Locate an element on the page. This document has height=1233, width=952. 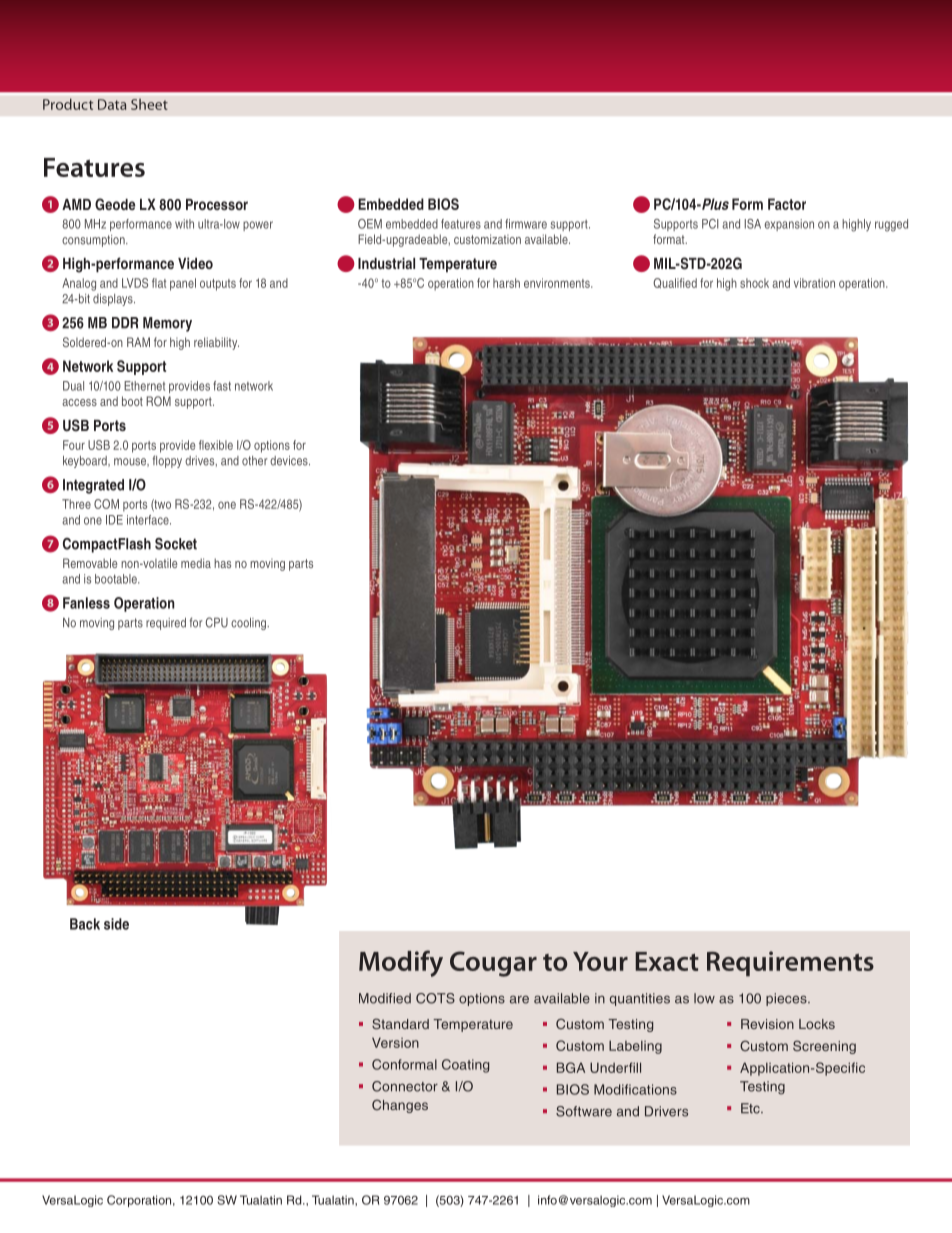
cooling is located at coordinates (249, 624).
